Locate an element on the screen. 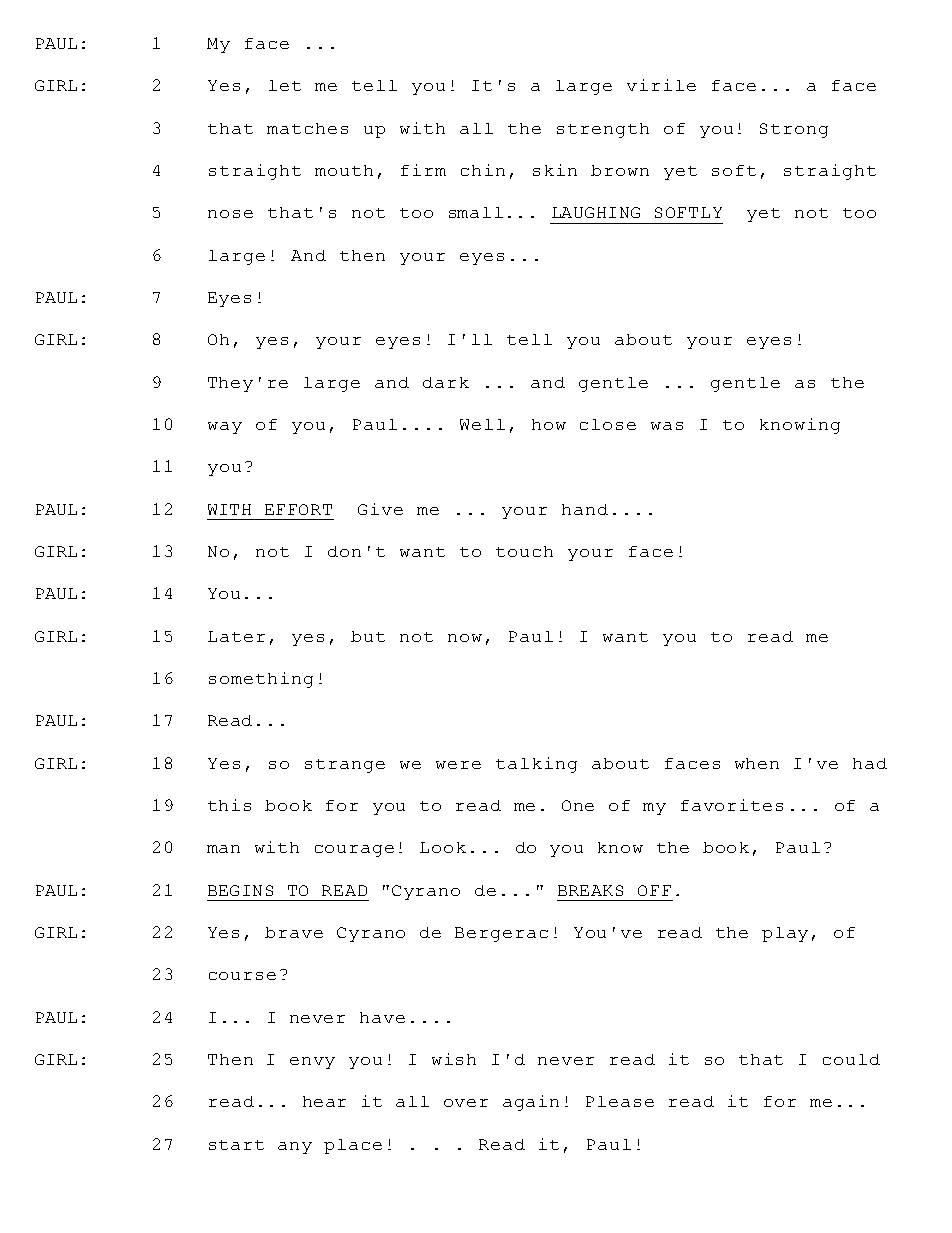 This screenshot has width=952, height=1233. how is located at coordinates (549, 424).
